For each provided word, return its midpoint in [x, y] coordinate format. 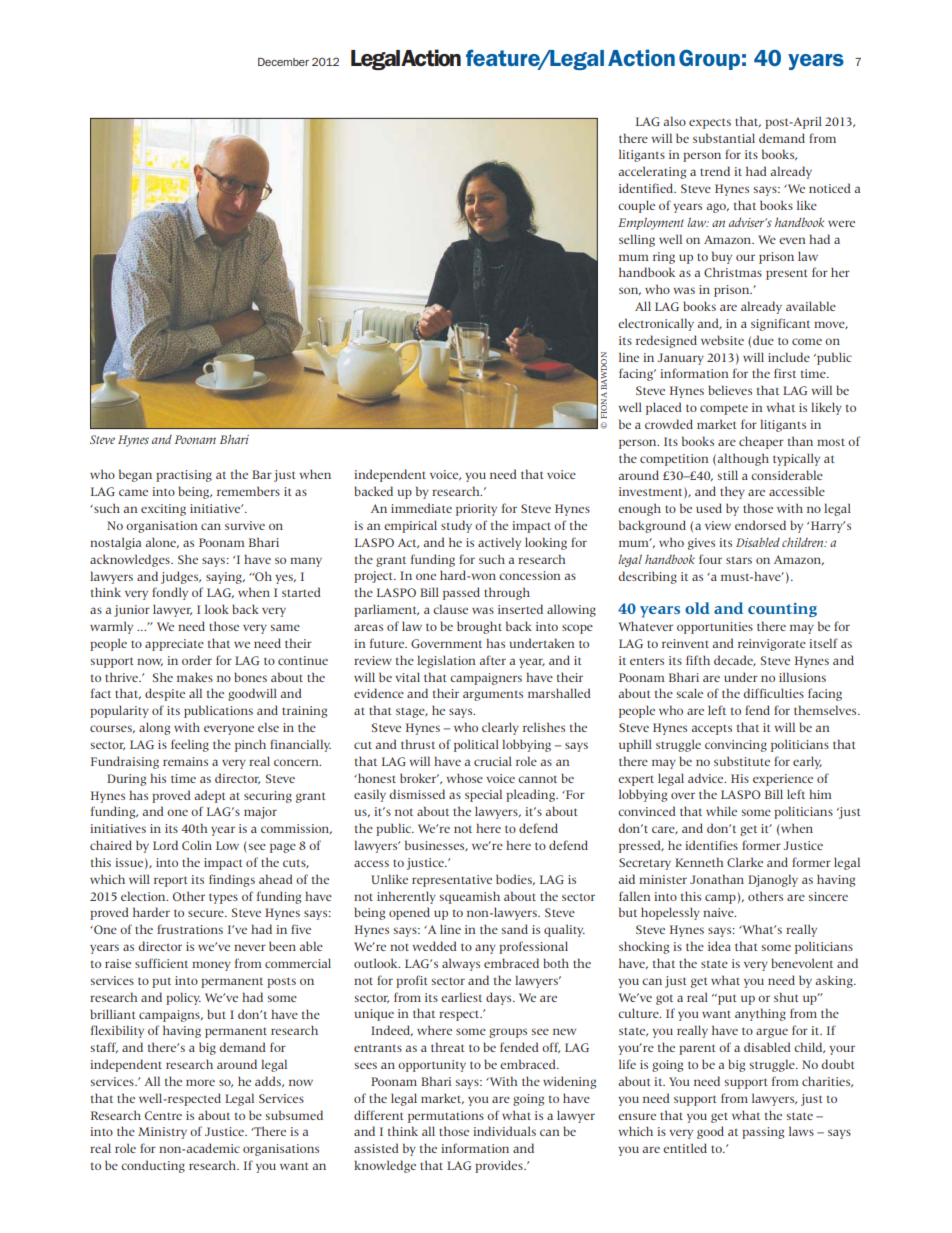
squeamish [470, 897]
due [763, 340]
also [674, 121]
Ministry [162, 1133]
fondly [170, 593]
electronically [656, 324]
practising [184, 476]
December [283, 62]
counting [782, 610]
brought [479, 627]
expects [710, 123]
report [171, 881]
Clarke [745, 863]
